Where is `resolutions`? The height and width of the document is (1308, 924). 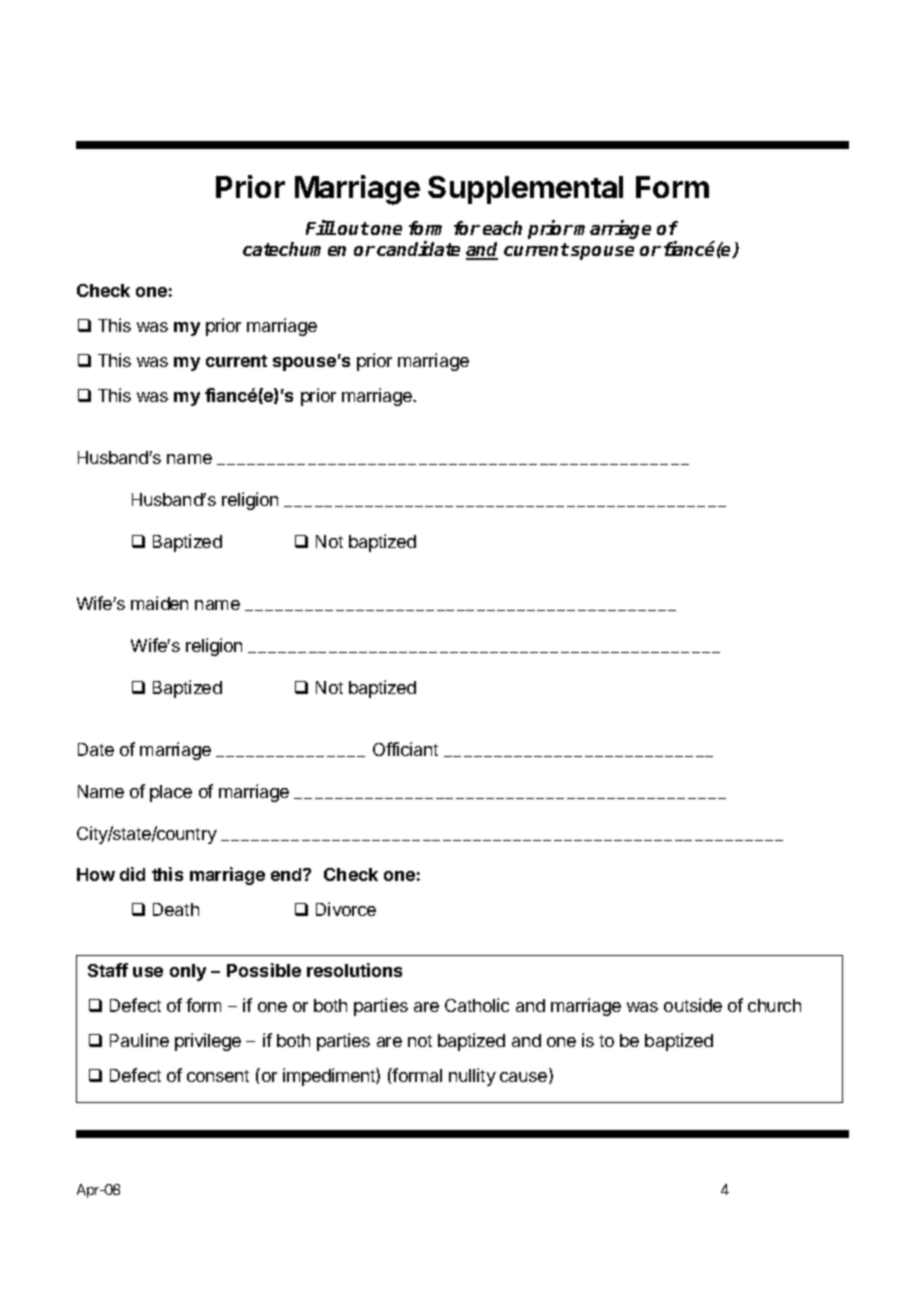
resolutions is located at coordinates (354, 970).
